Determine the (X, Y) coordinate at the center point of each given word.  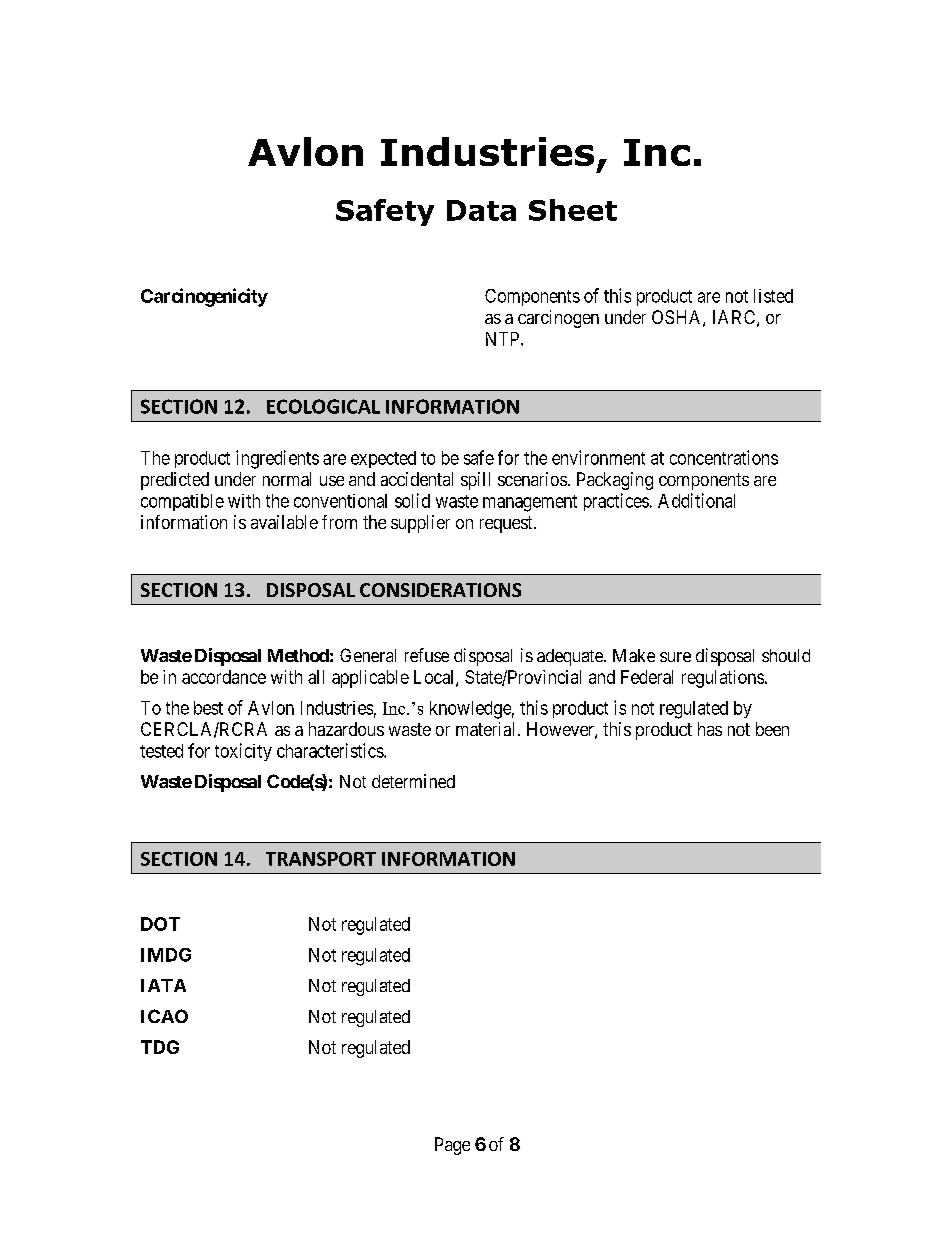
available (284, 522)
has (710, 729)
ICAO (164, 1016)
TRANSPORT (321, 859)
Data (481, 210)
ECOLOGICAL (323, 406)
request (507, 524)
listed (773, 296)
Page (452, 1146)
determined (413, 781)
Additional (696, 500)
